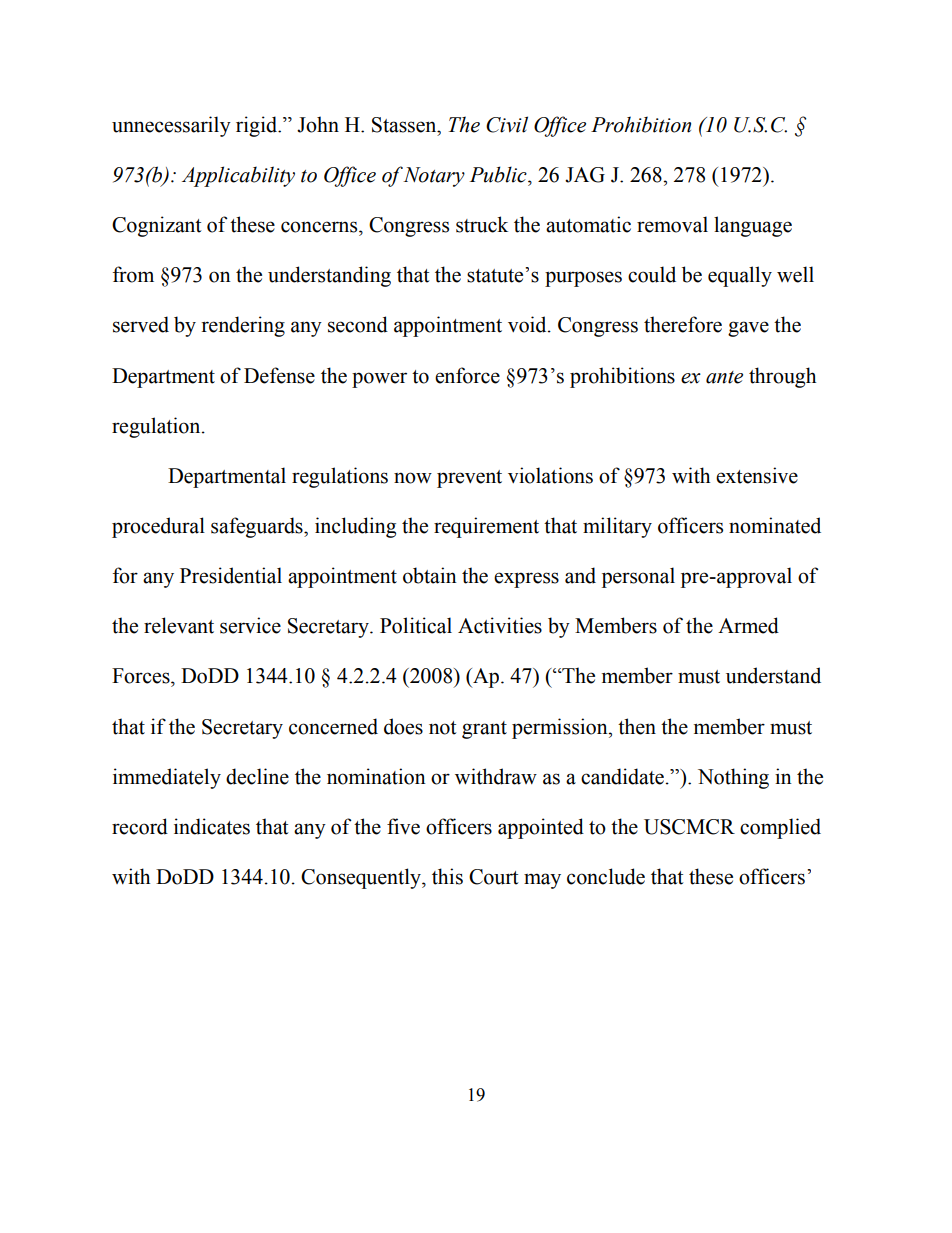 This document has width=952, height=1233. I want to click on safeguards, so click(258, 527).
